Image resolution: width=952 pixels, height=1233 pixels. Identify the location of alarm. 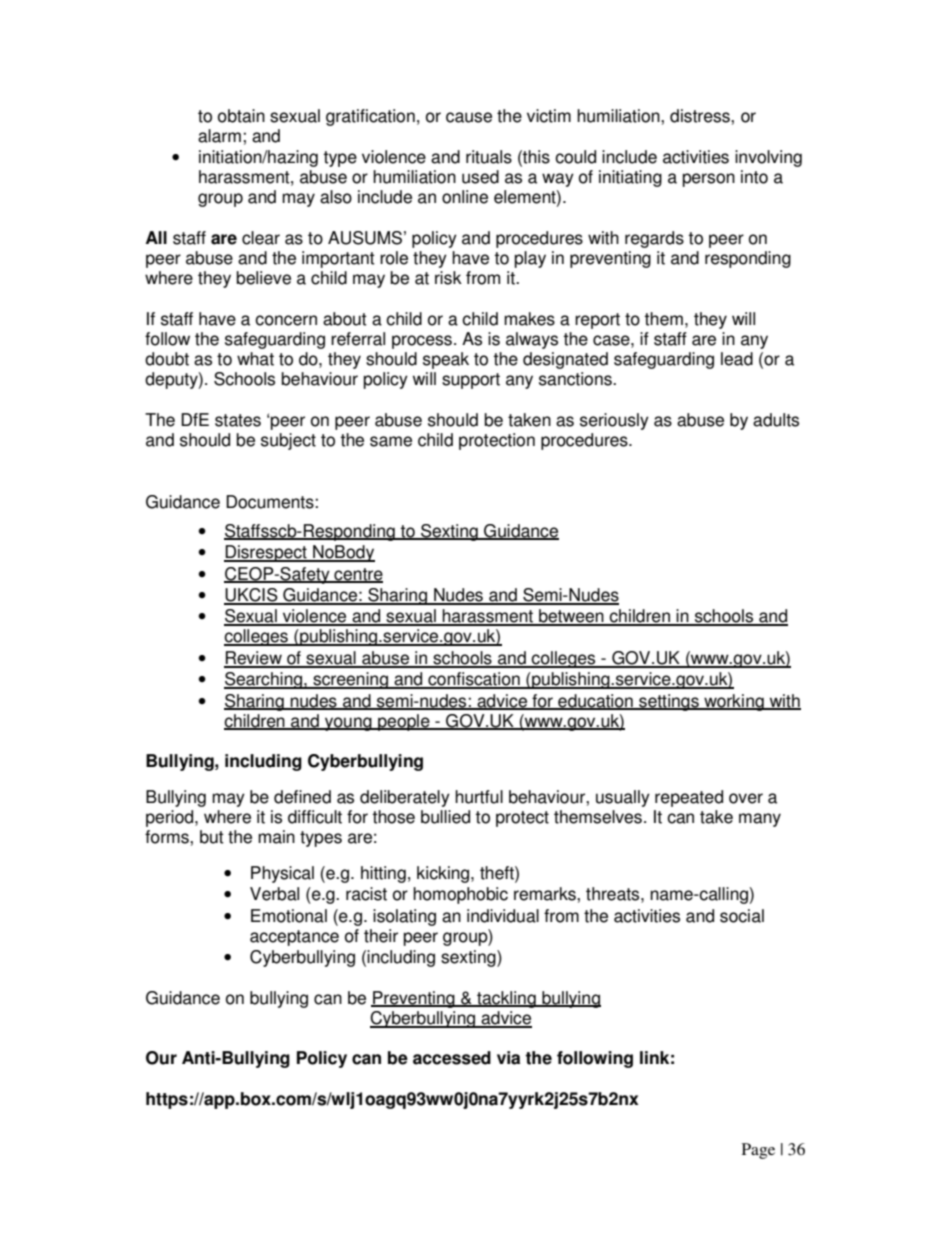
(219, 136).
